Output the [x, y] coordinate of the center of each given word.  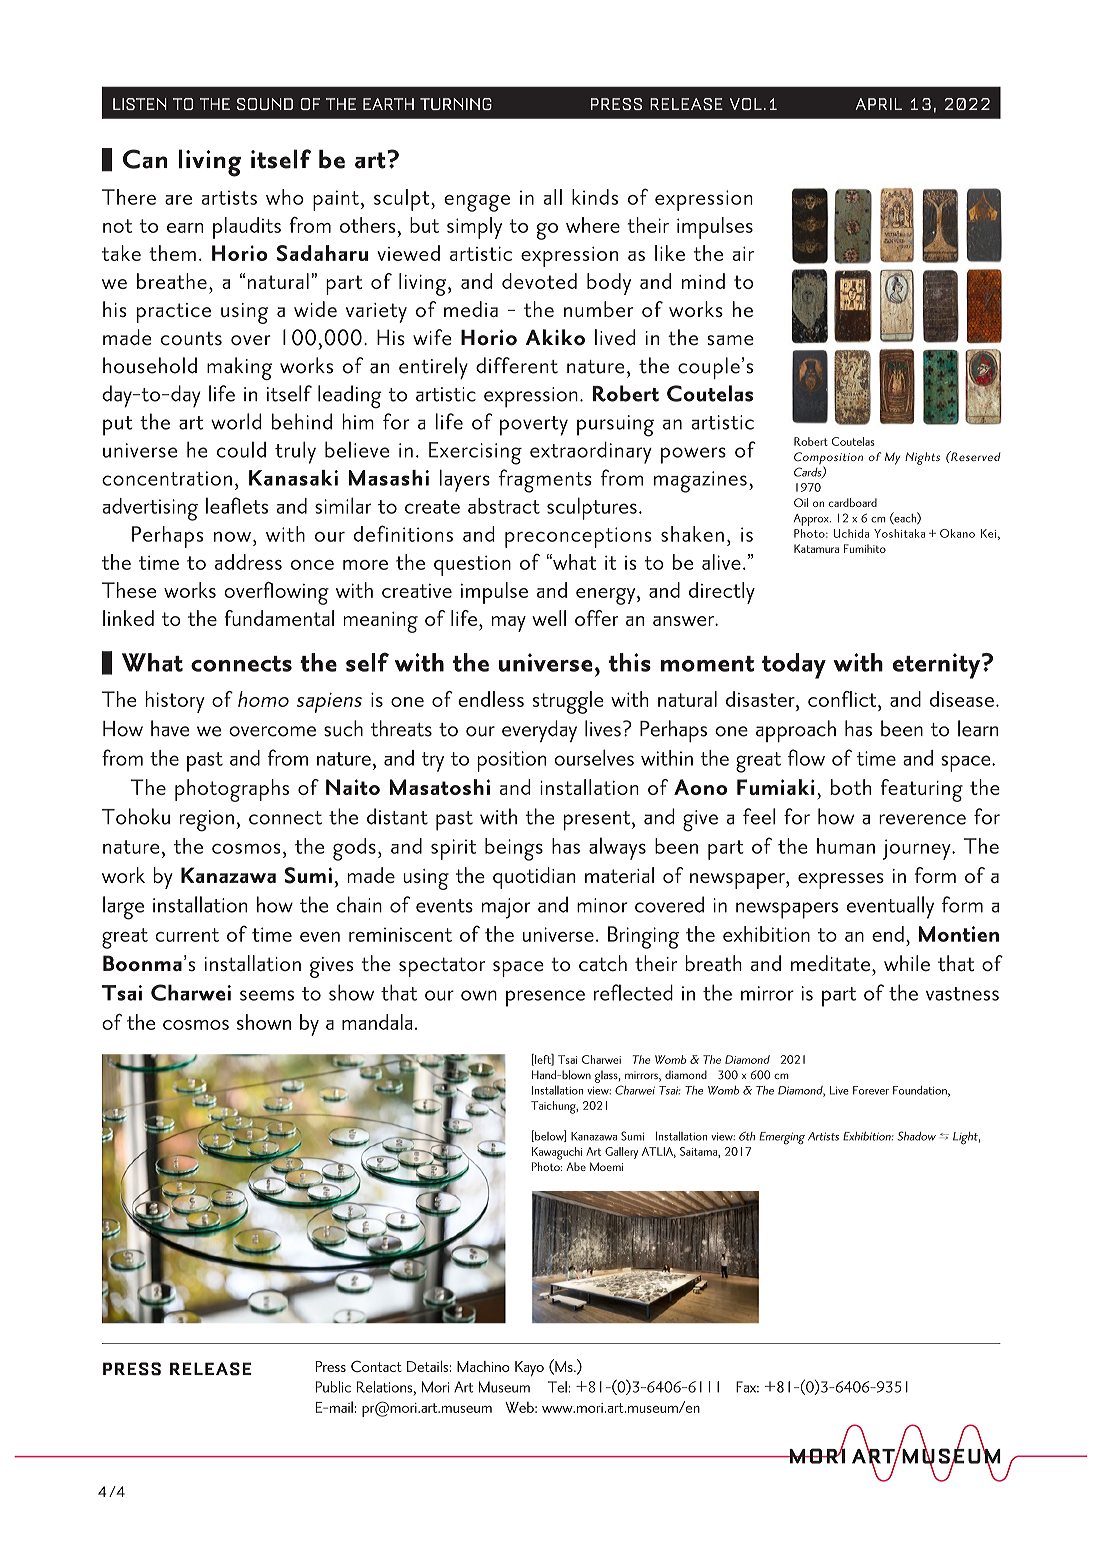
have [170, 728]
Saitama [699, 1152]
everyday [539, 731]
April [878, 104]
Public [333, 1387]
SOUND [265, 104]
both [851, 787]
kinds [595, 197]
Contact [376, 1366]
